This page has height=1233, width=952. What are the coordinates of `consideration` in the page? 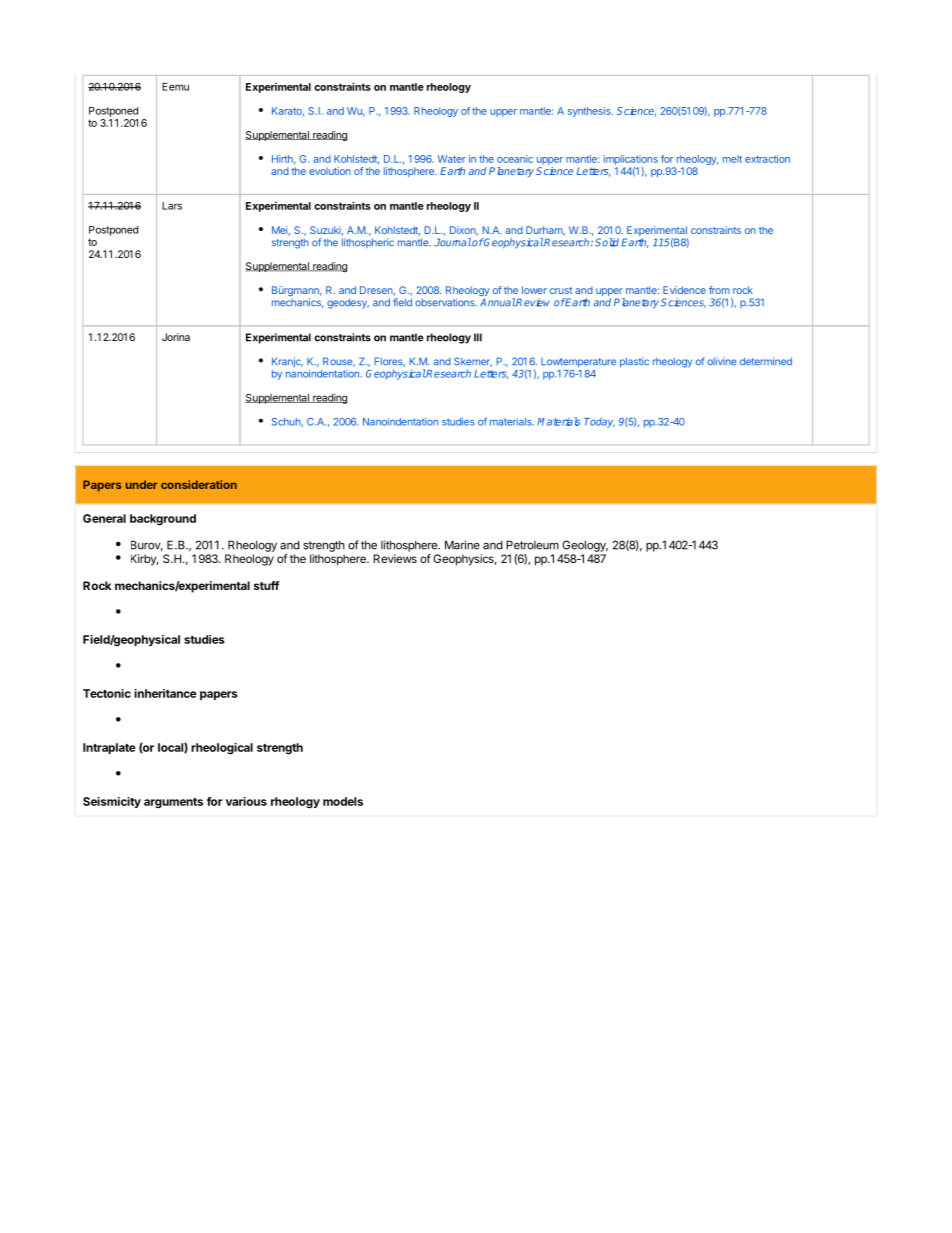 It's located at (199, 484).
